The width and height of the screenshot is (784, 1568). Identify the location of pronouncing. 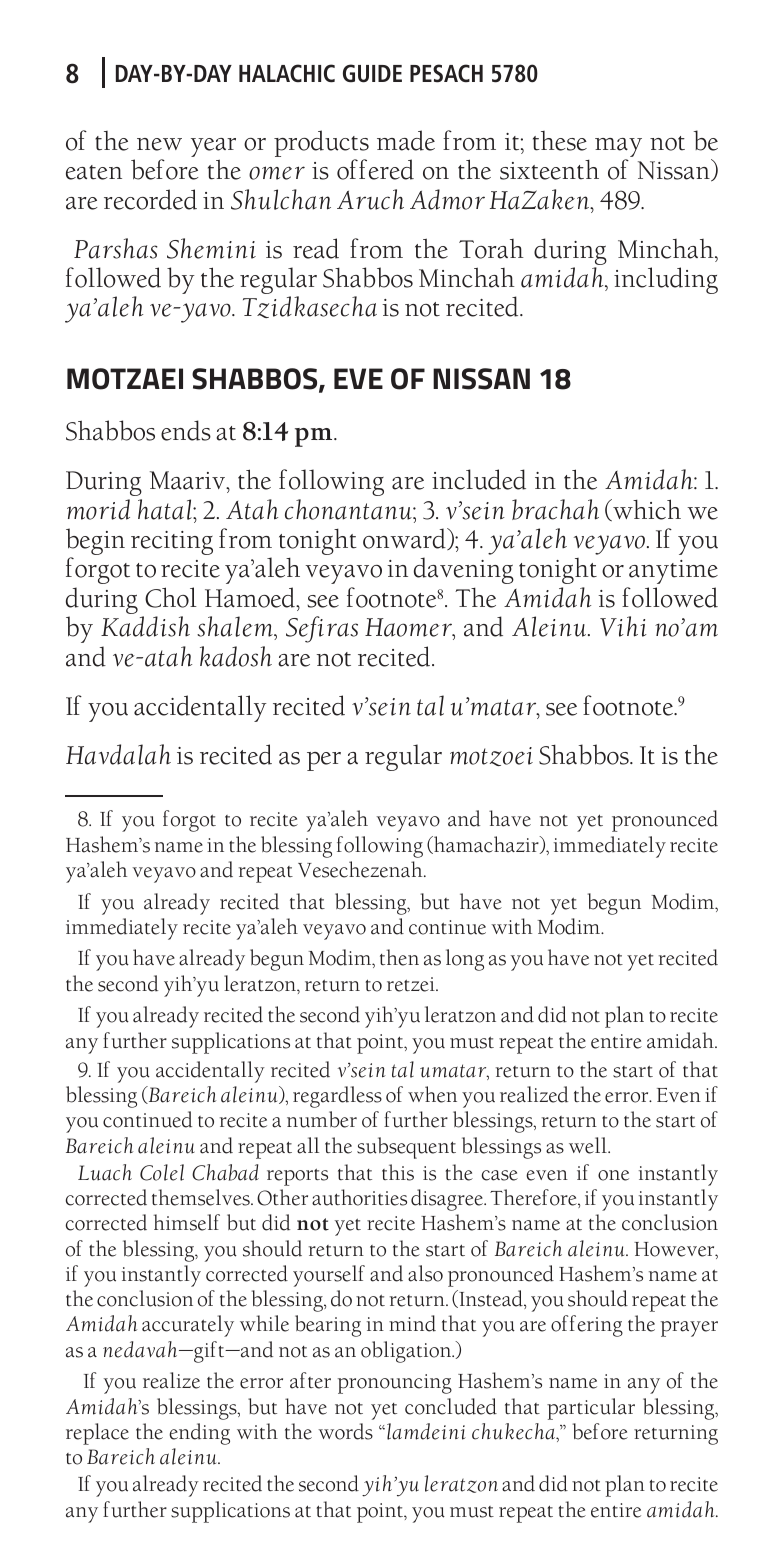
(395, 1384).
